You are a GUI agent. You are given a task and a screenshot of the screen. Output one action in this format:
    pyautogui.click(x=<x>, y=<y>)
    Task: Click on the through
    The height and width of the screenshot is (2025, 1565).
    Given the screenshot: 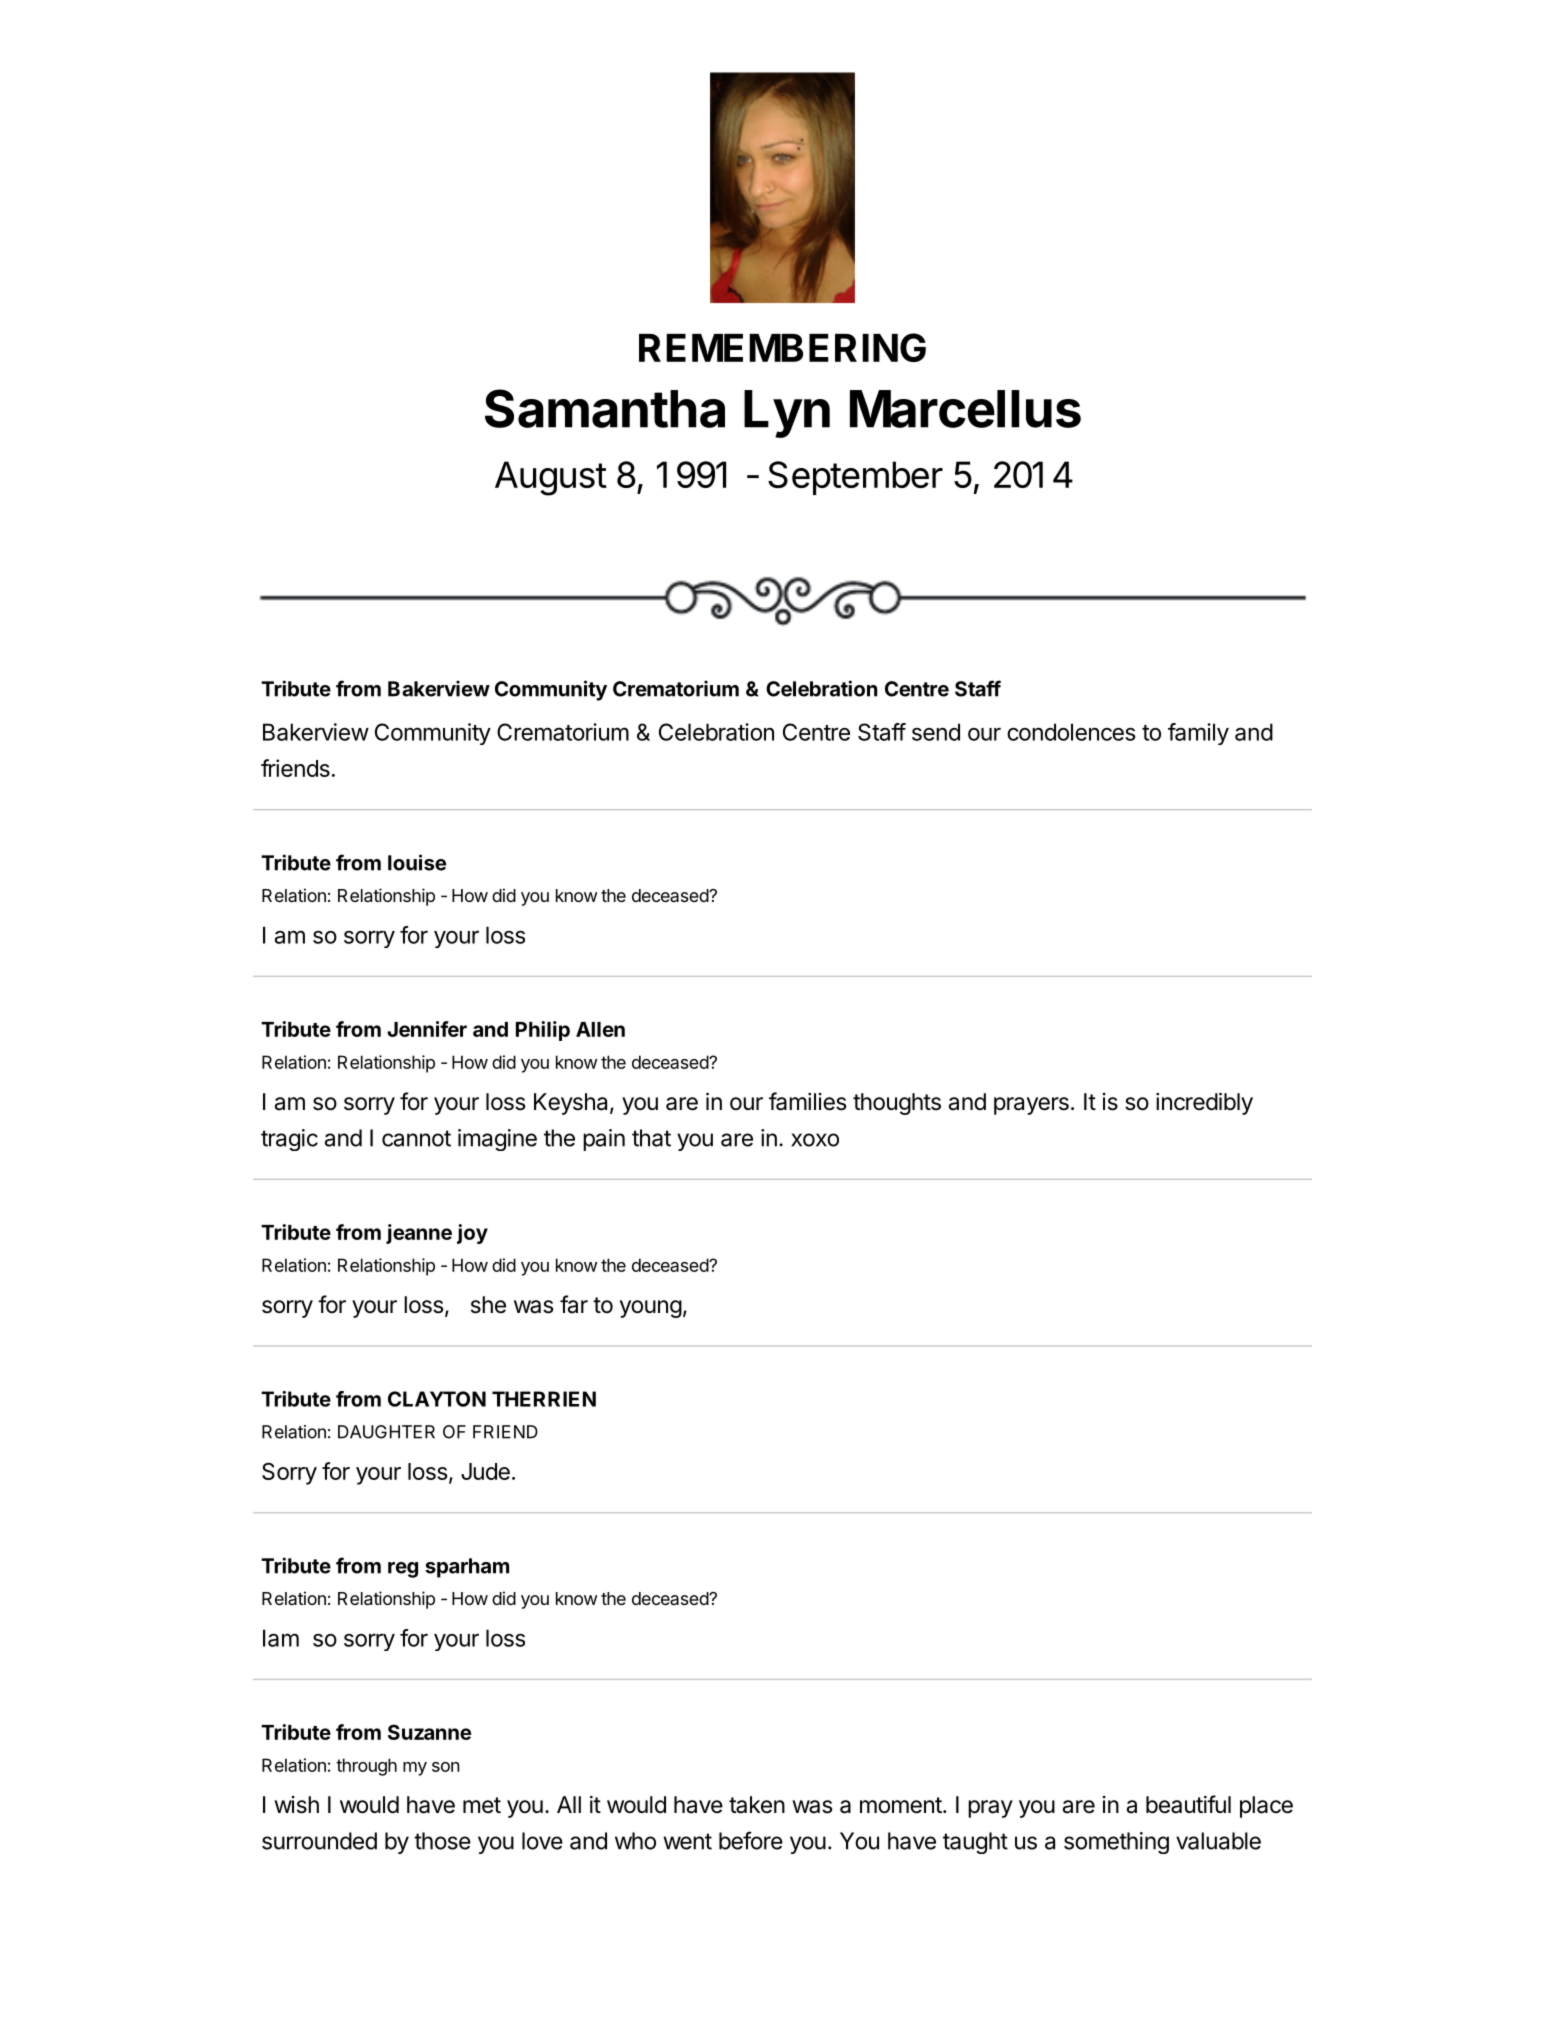 What is the action you would take?
    pyautogui.click(x=366, y=1767)
